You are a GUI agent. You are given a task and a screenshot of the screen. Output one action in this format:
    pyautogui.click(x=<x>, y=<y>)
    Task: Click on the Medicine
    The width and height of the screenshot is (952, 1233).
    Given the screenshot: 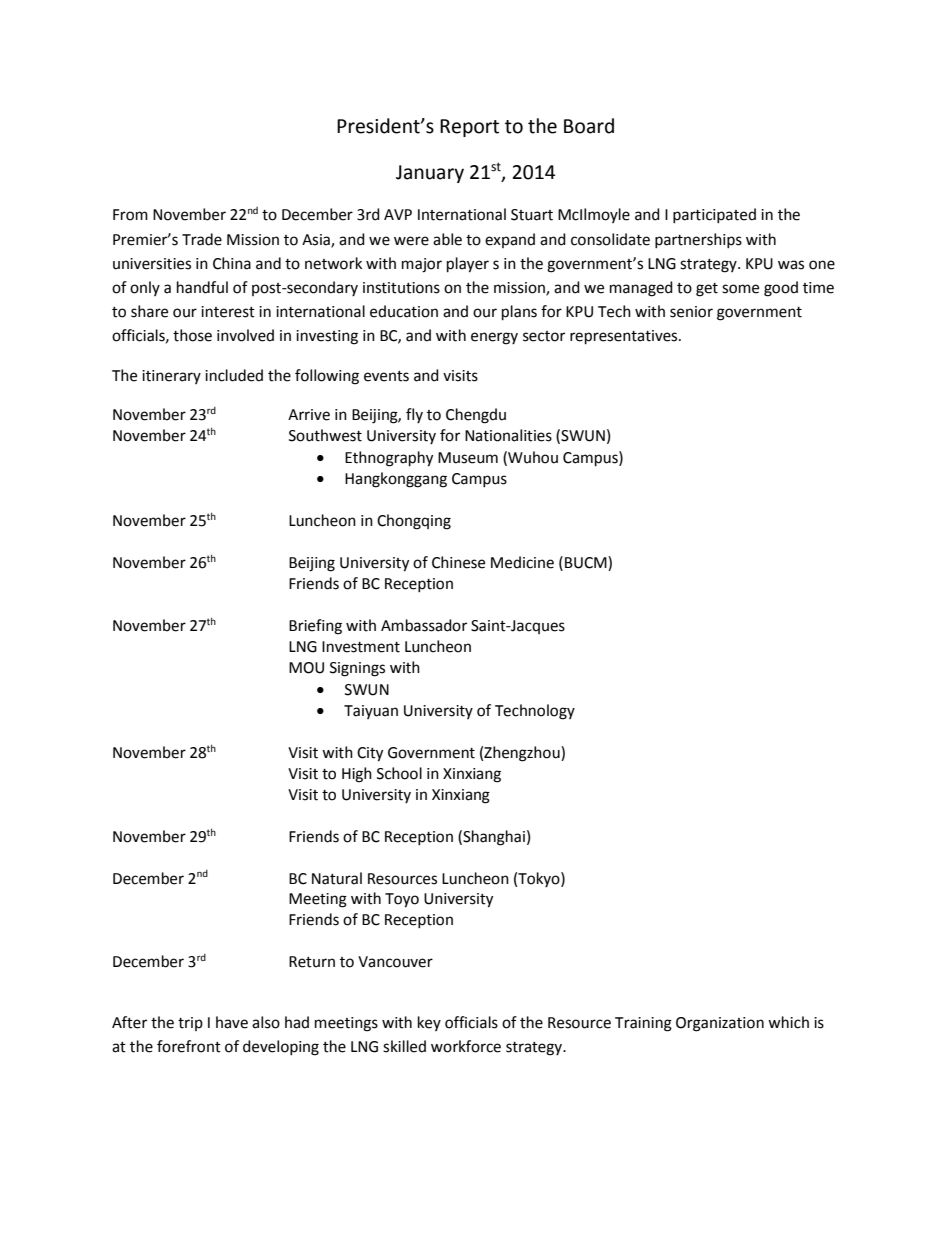 What is the action you would take?
    pyautogui.click(x=522, y=562)
